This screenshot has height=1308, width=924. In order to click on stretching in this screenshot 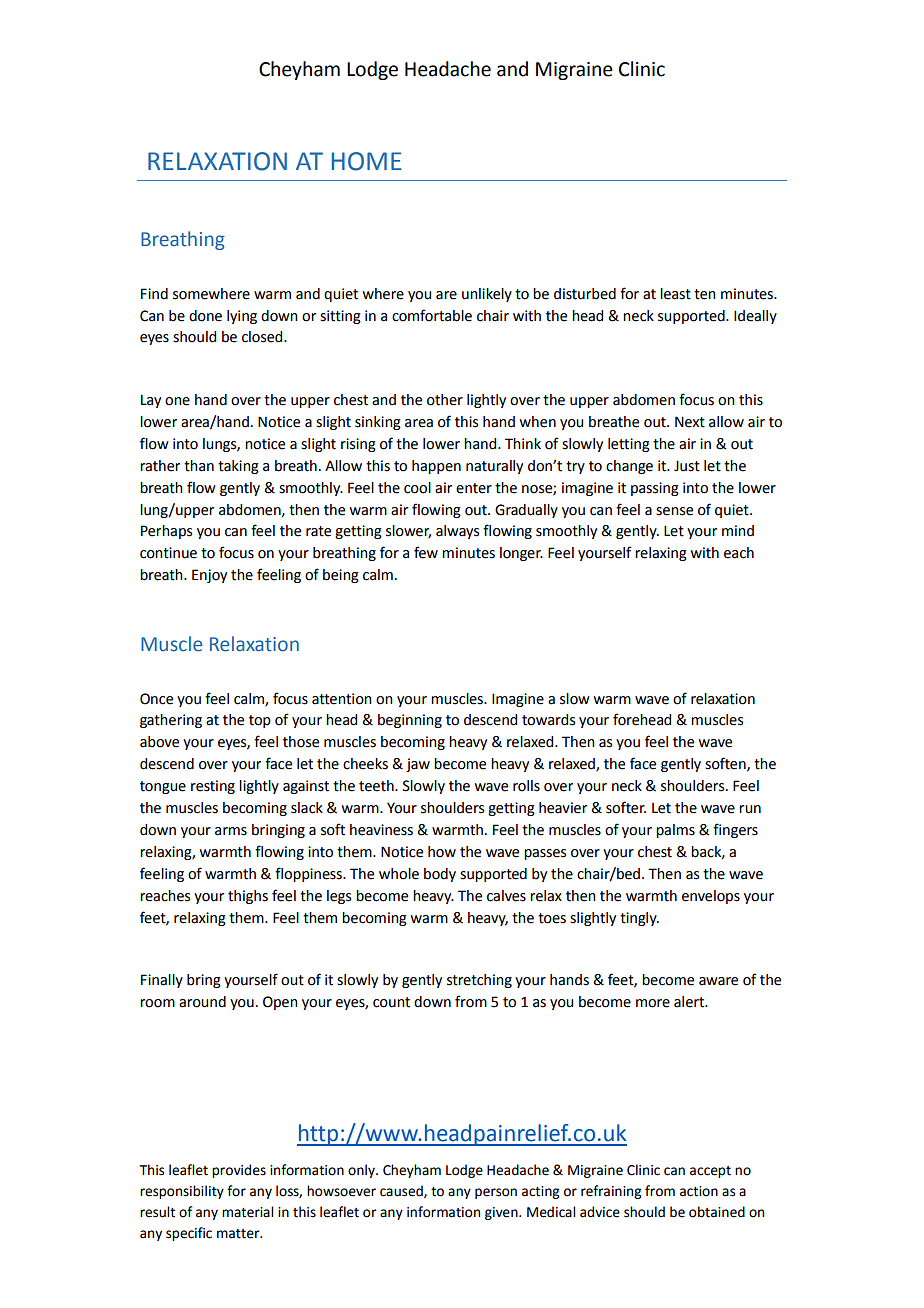, I will do `click(479, 981)`.
